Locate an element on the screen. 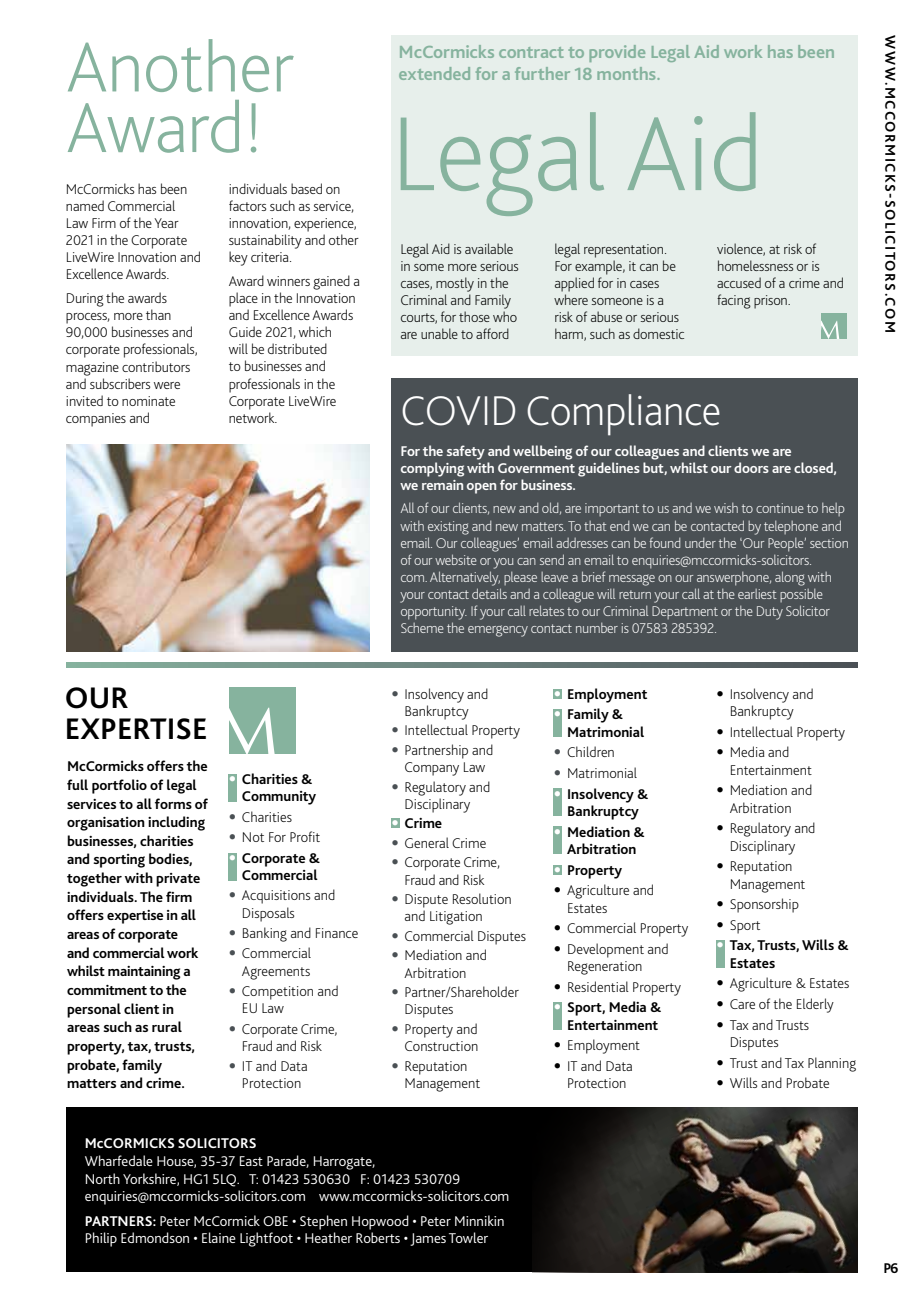 The width and height of the screenshot is (924, 1308). safety is located at coordinates (466, 452).
